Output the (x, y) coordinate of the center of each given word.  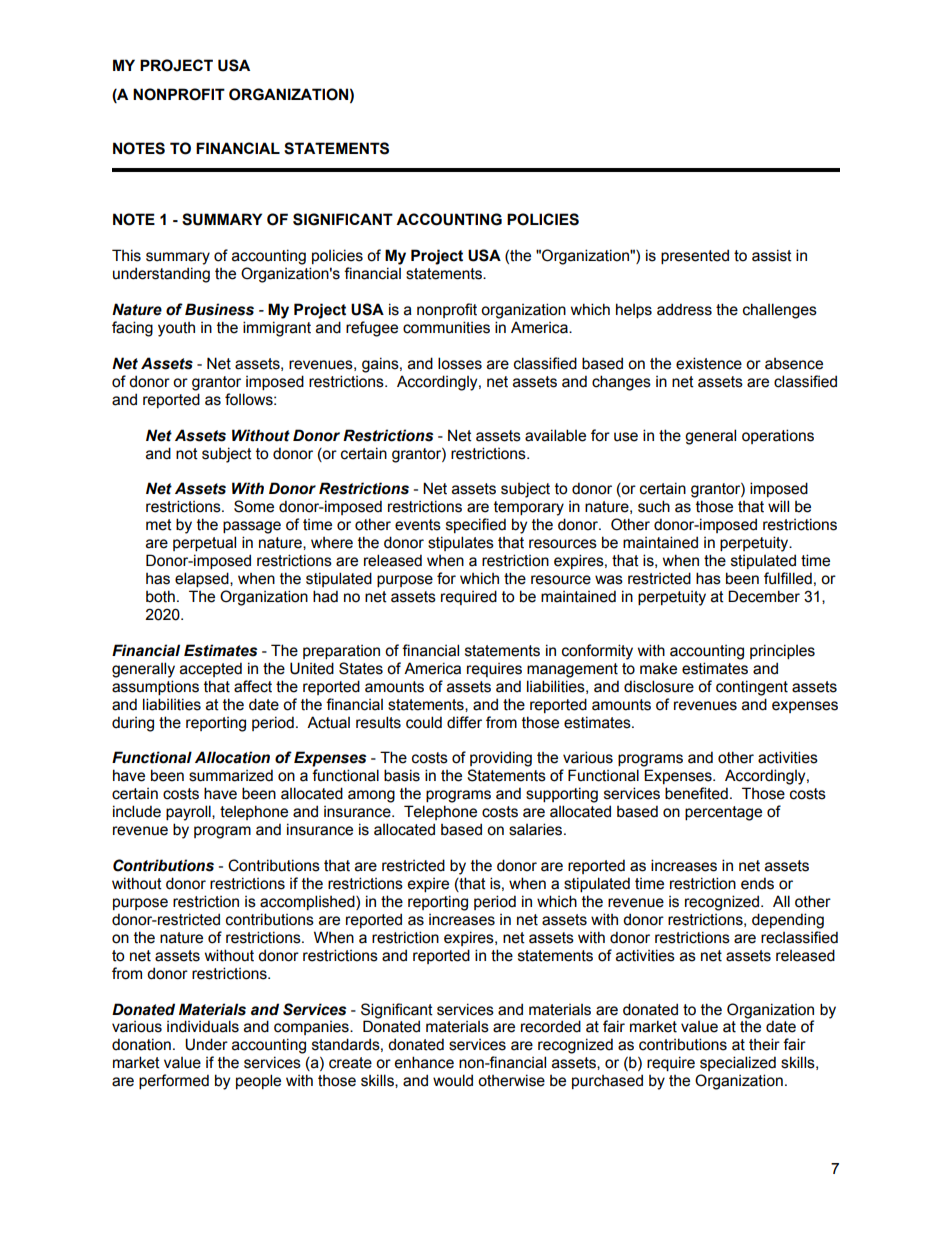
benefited (696, 793)
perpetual (204, 543)
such (654, 506)
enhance (424, 1062)
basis (402, 775)
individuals (203, 1026)
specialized (738, 1063)
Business (219, 309)
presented (695, 256)
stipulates (461, 543)
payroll (189, 813)
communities (446, 327)
